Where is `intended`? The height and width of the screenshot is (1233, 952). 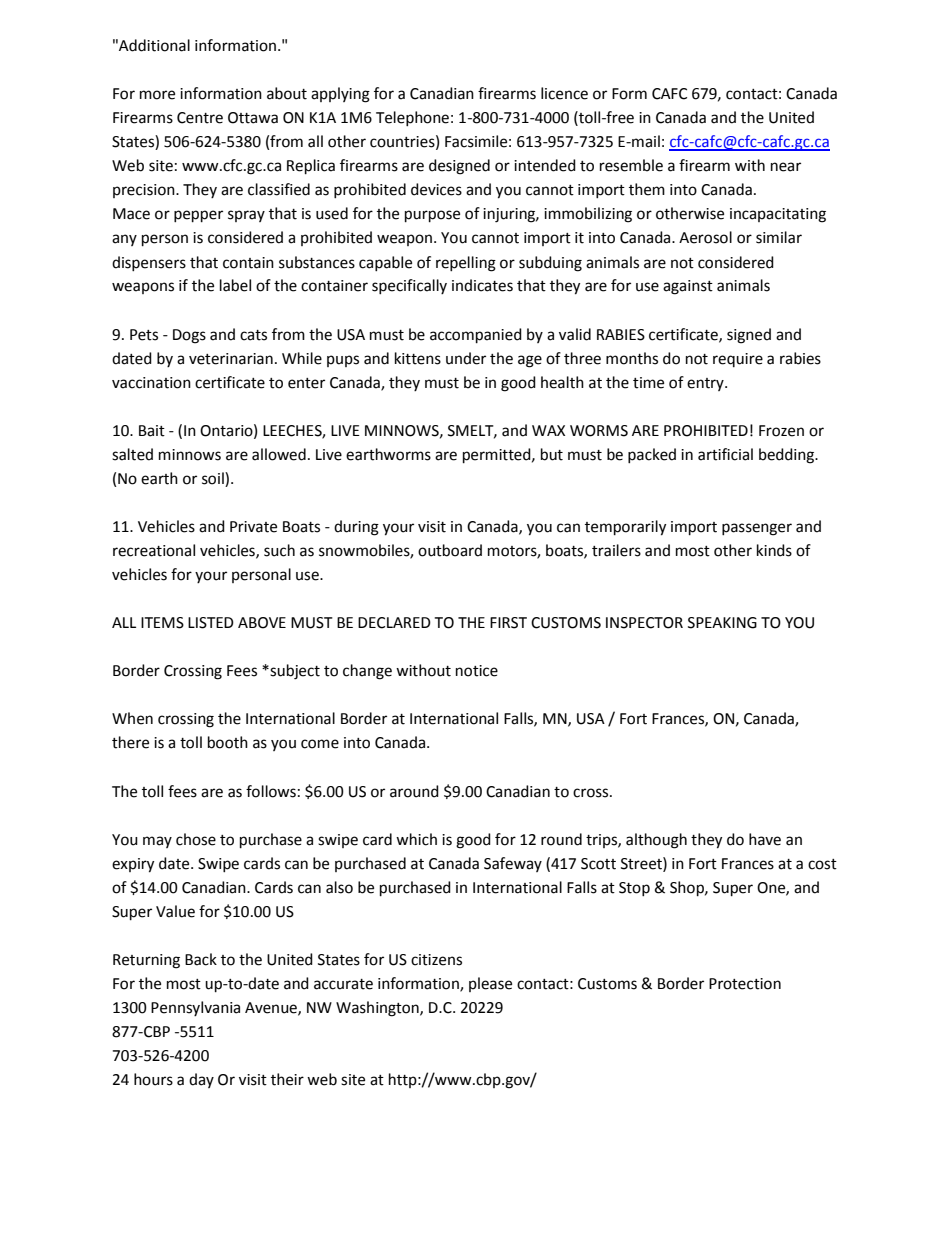 intended is located at coordinates (545, 165).
